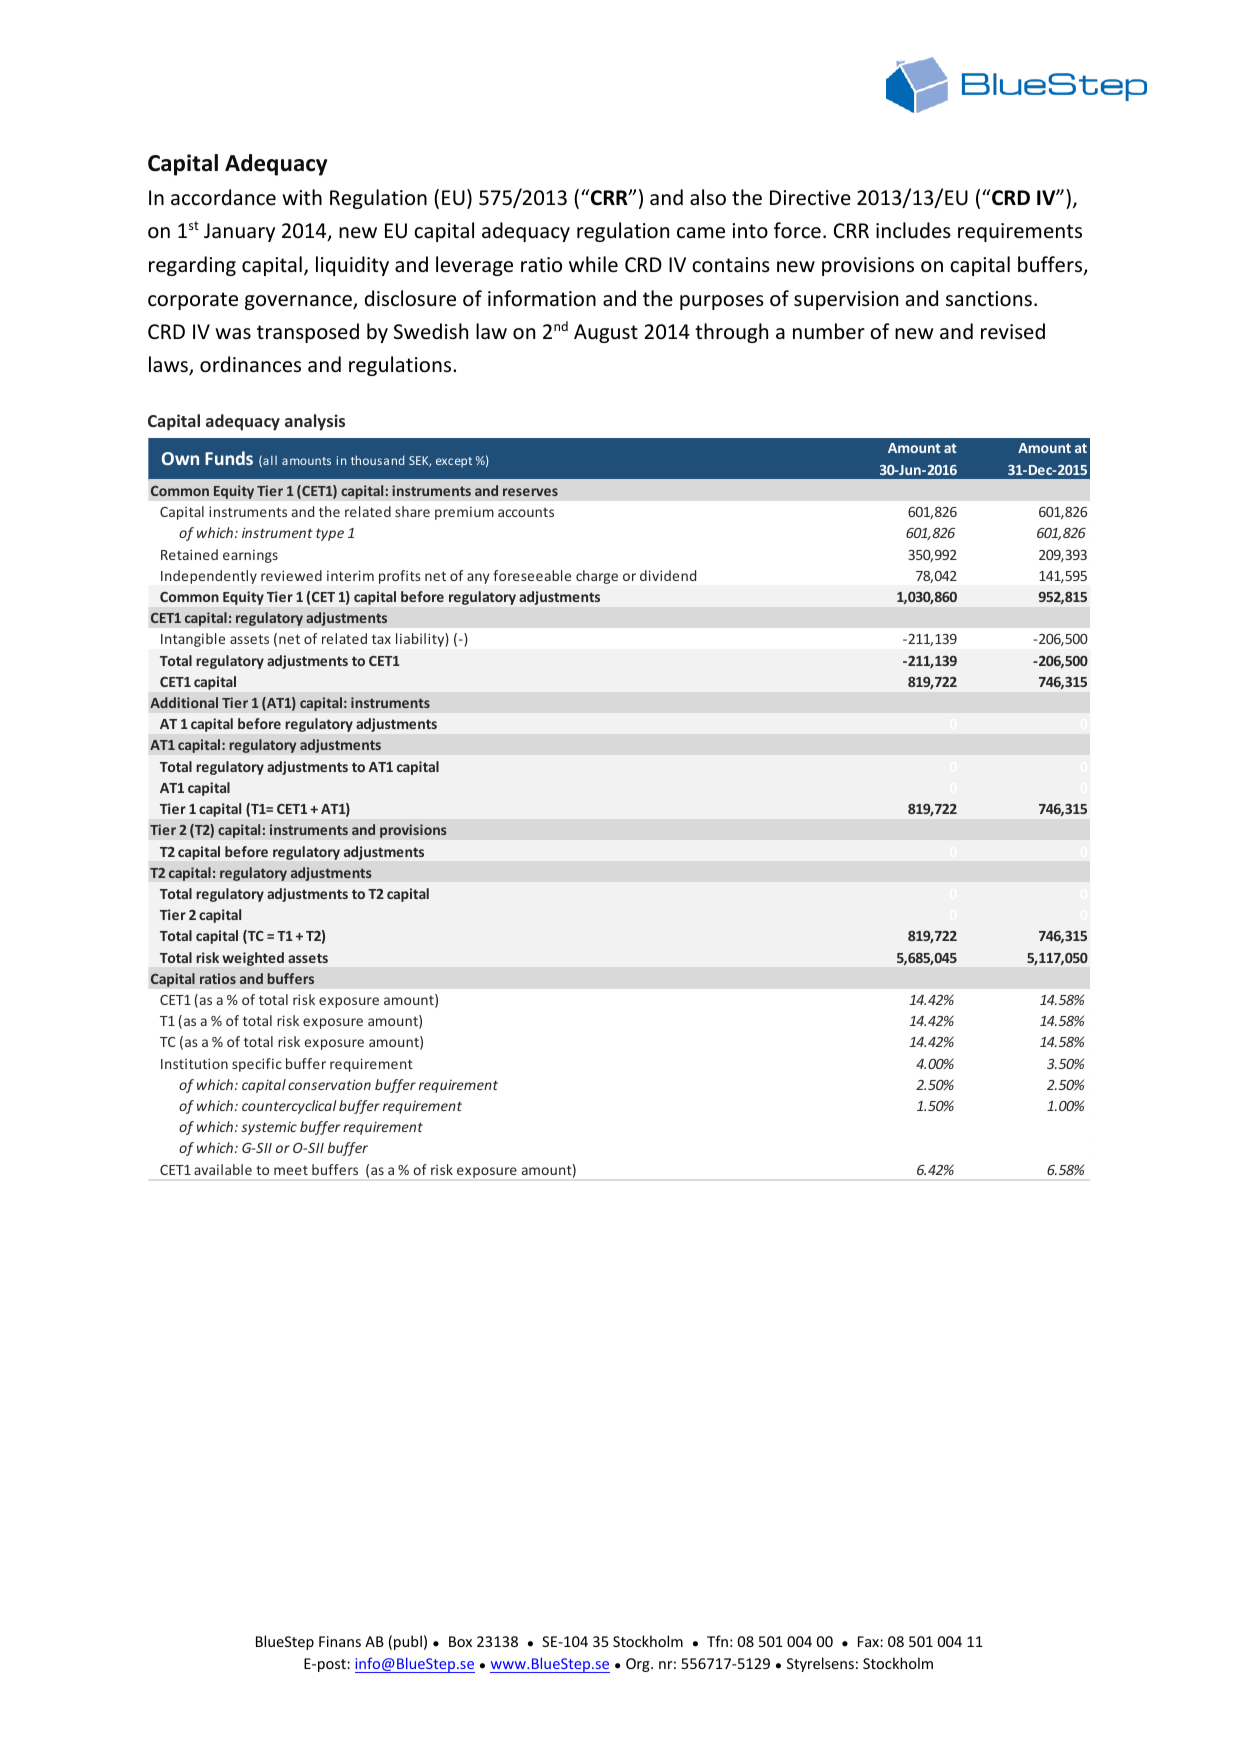  I want to click on foreseeable, so click(532, 575).
